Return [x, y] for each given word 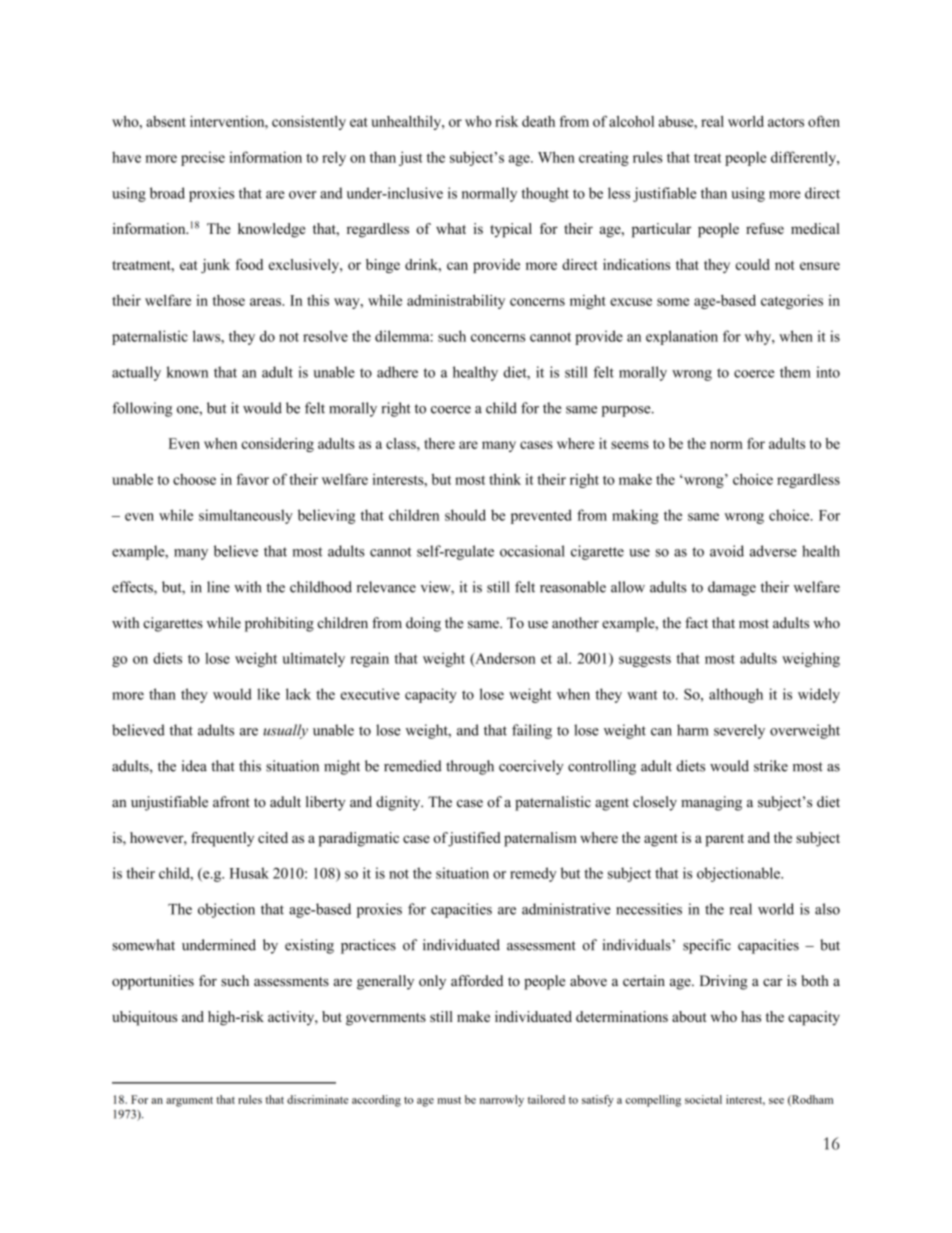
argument [189, 1102]
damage [732, 588]
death [538, 121]
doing [423, 624]
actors [786, 122]
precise [203, 159]
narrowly [502, 1101]
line [218, 587]
